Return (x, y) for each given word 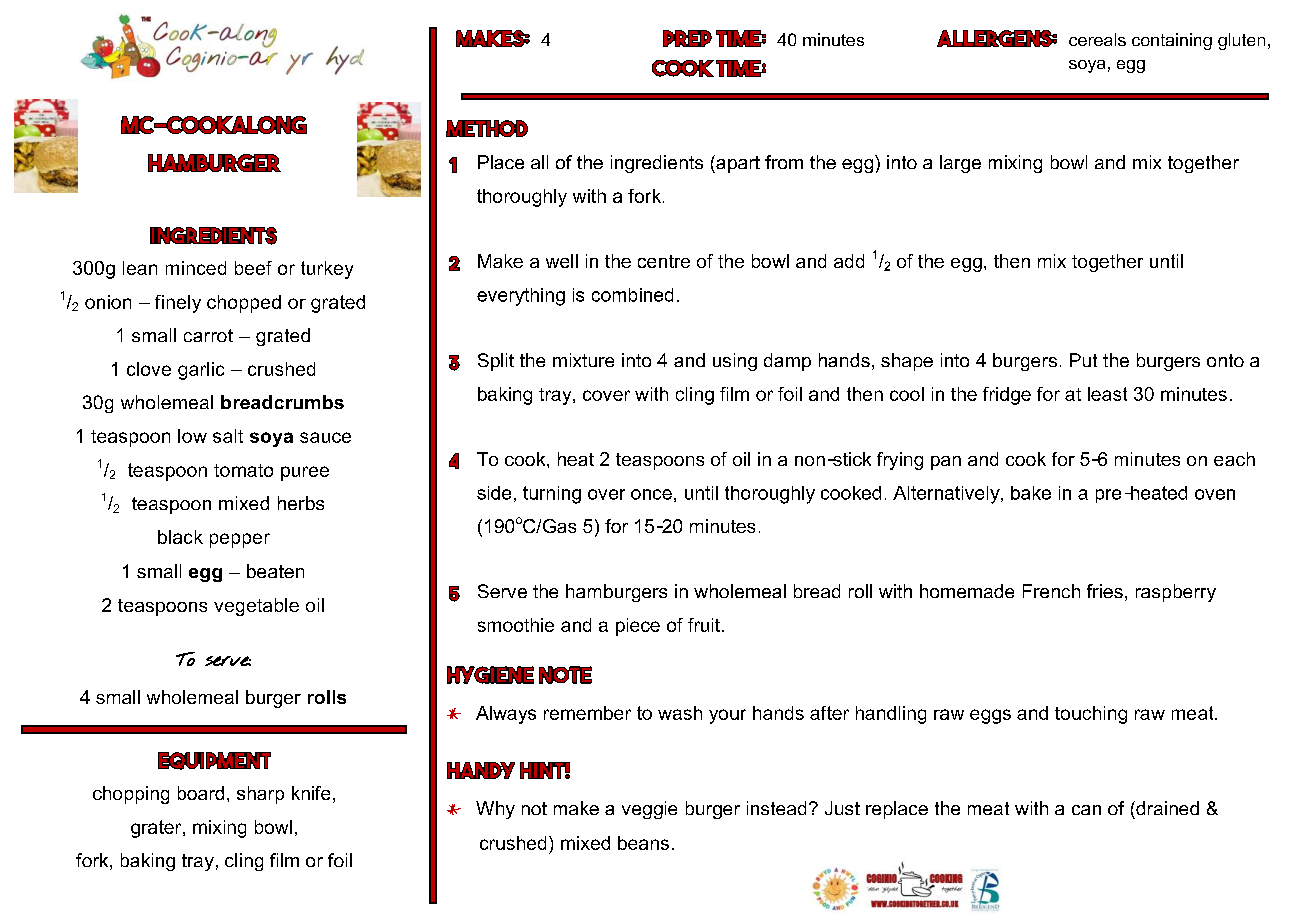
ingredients (657, 164)
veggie (649, 810)
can (1086, 810)
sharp (260, 795)
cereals (1097, 39)
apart (737, 164)
